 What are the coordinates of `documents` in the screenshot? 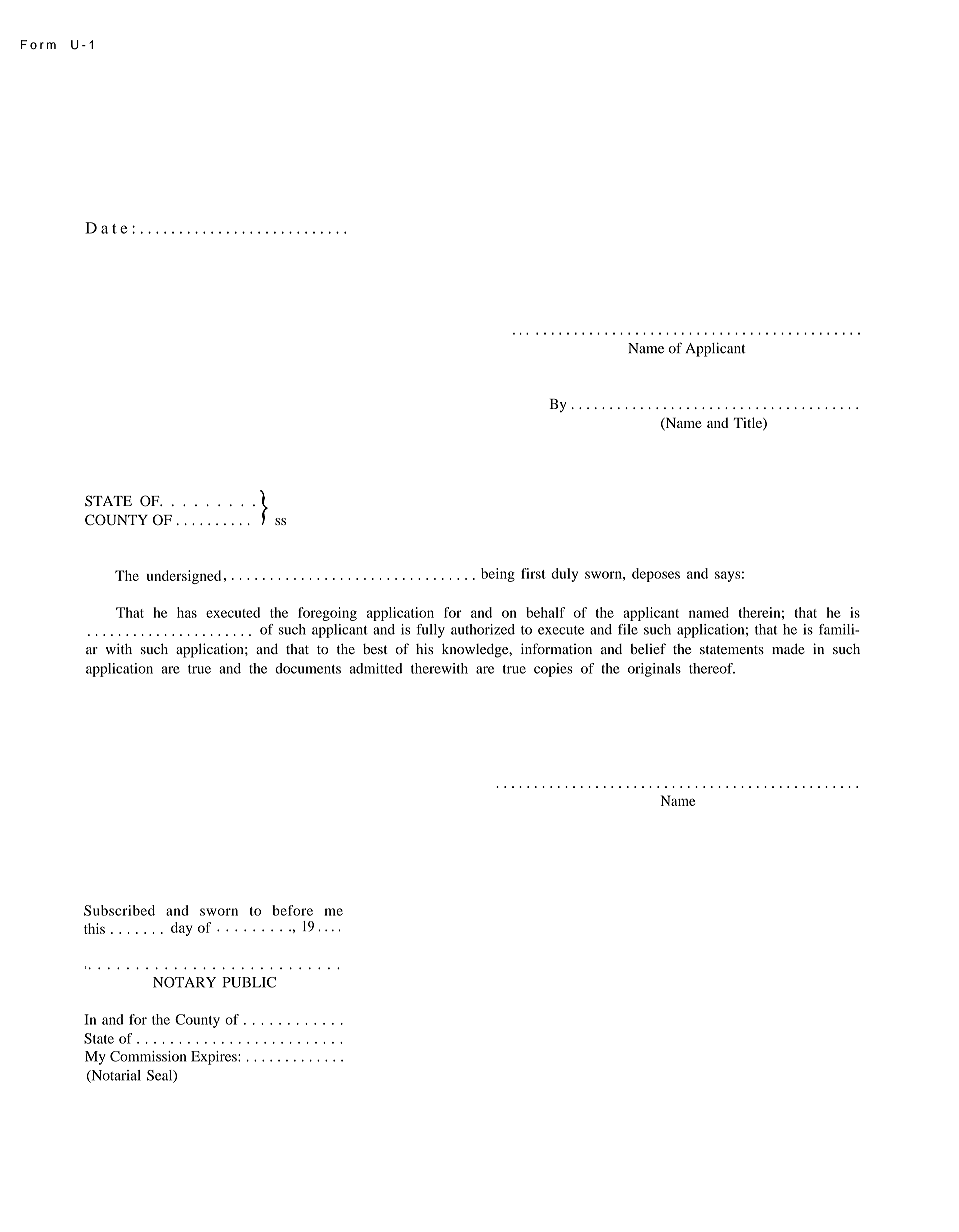 It's located at (308, 668).
